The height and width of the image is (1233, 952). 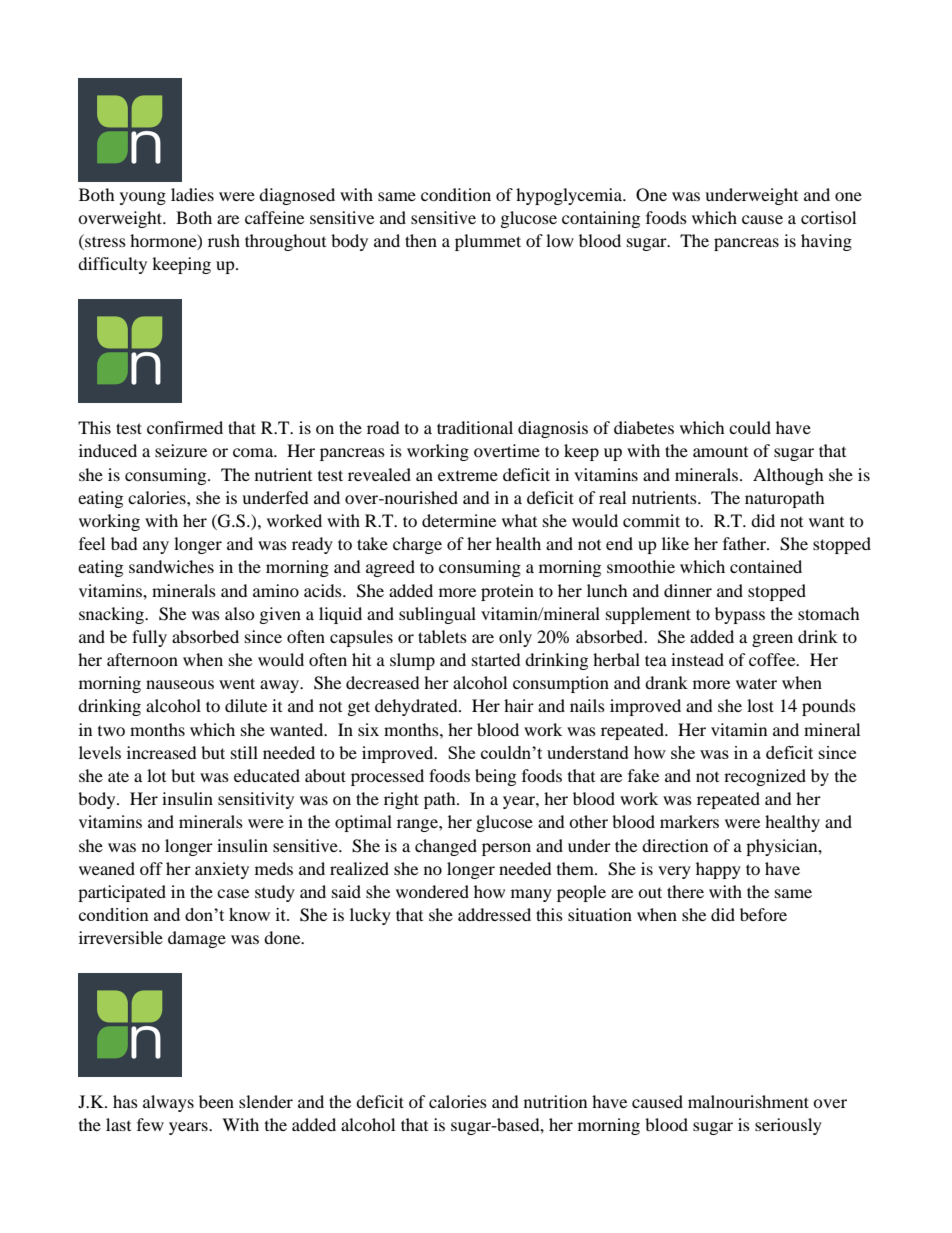 I want to click on anxiety, so click(x=222, y=870).
